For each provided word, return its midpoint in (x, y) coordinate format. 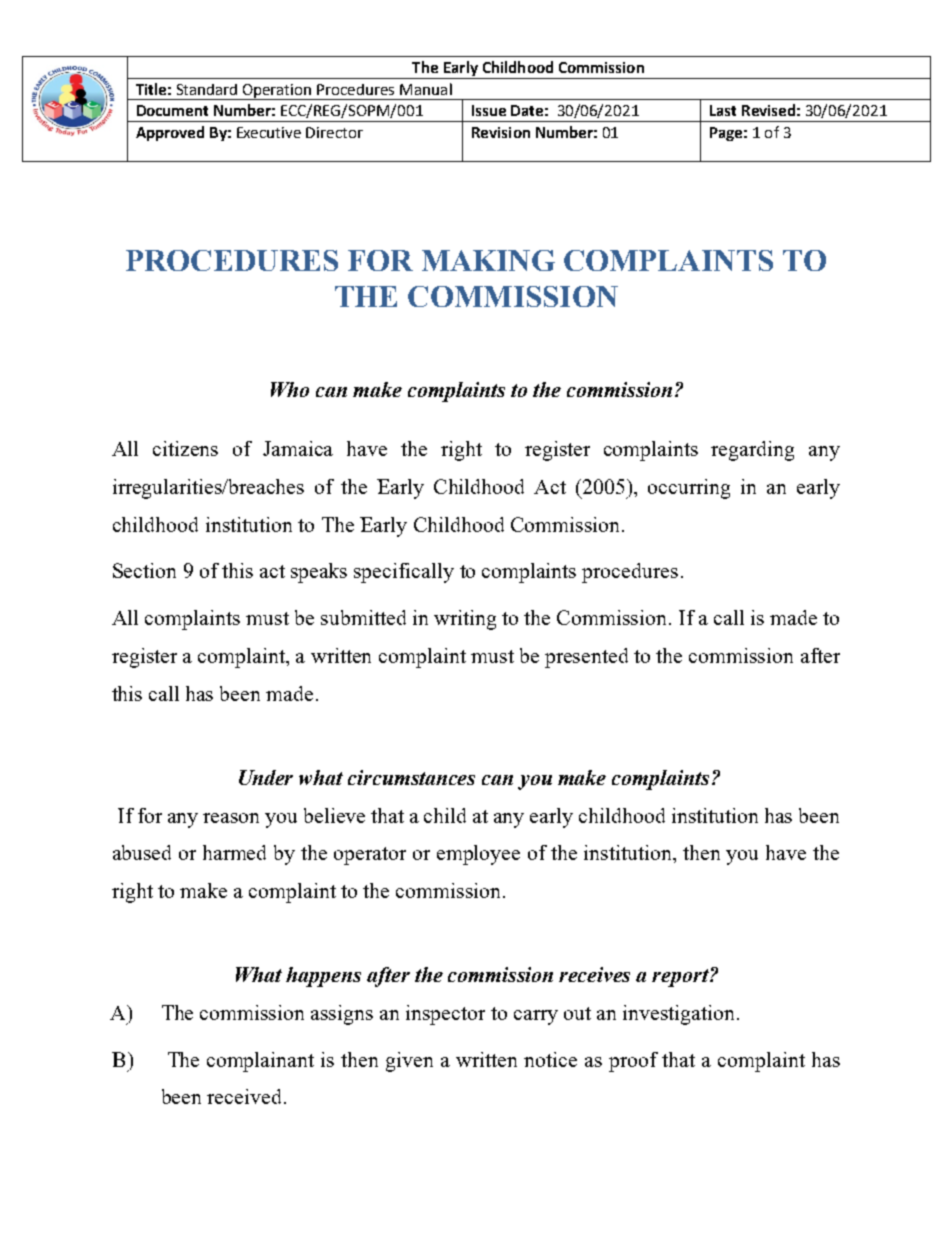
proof (633, 1062)
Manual (426, 89)
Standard (207, 89)
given (409, 1062)
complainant (260, 1062)
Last (723, 110)
